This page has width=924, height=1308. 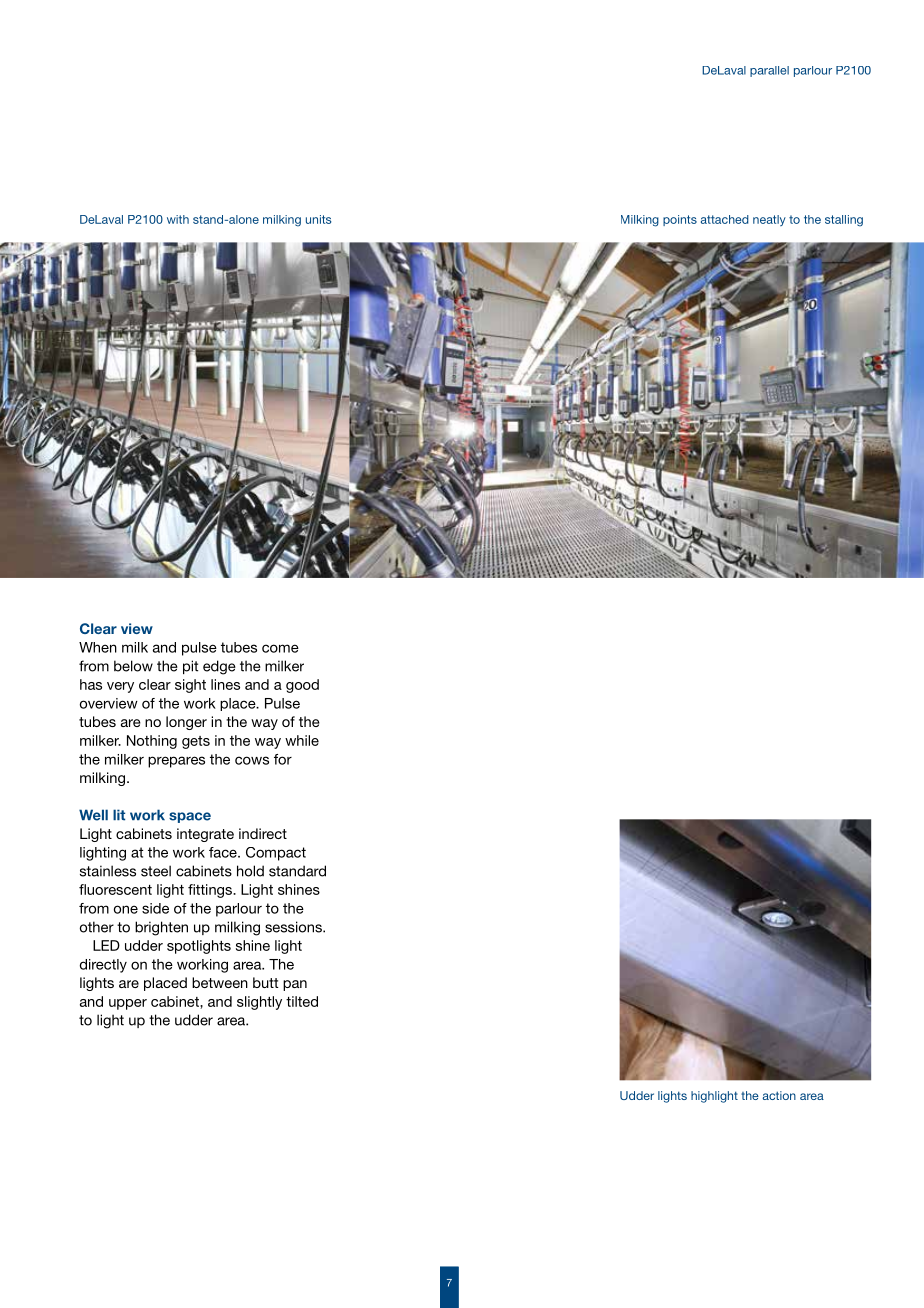 I want to click on action, so click(x=779, y=1095).
